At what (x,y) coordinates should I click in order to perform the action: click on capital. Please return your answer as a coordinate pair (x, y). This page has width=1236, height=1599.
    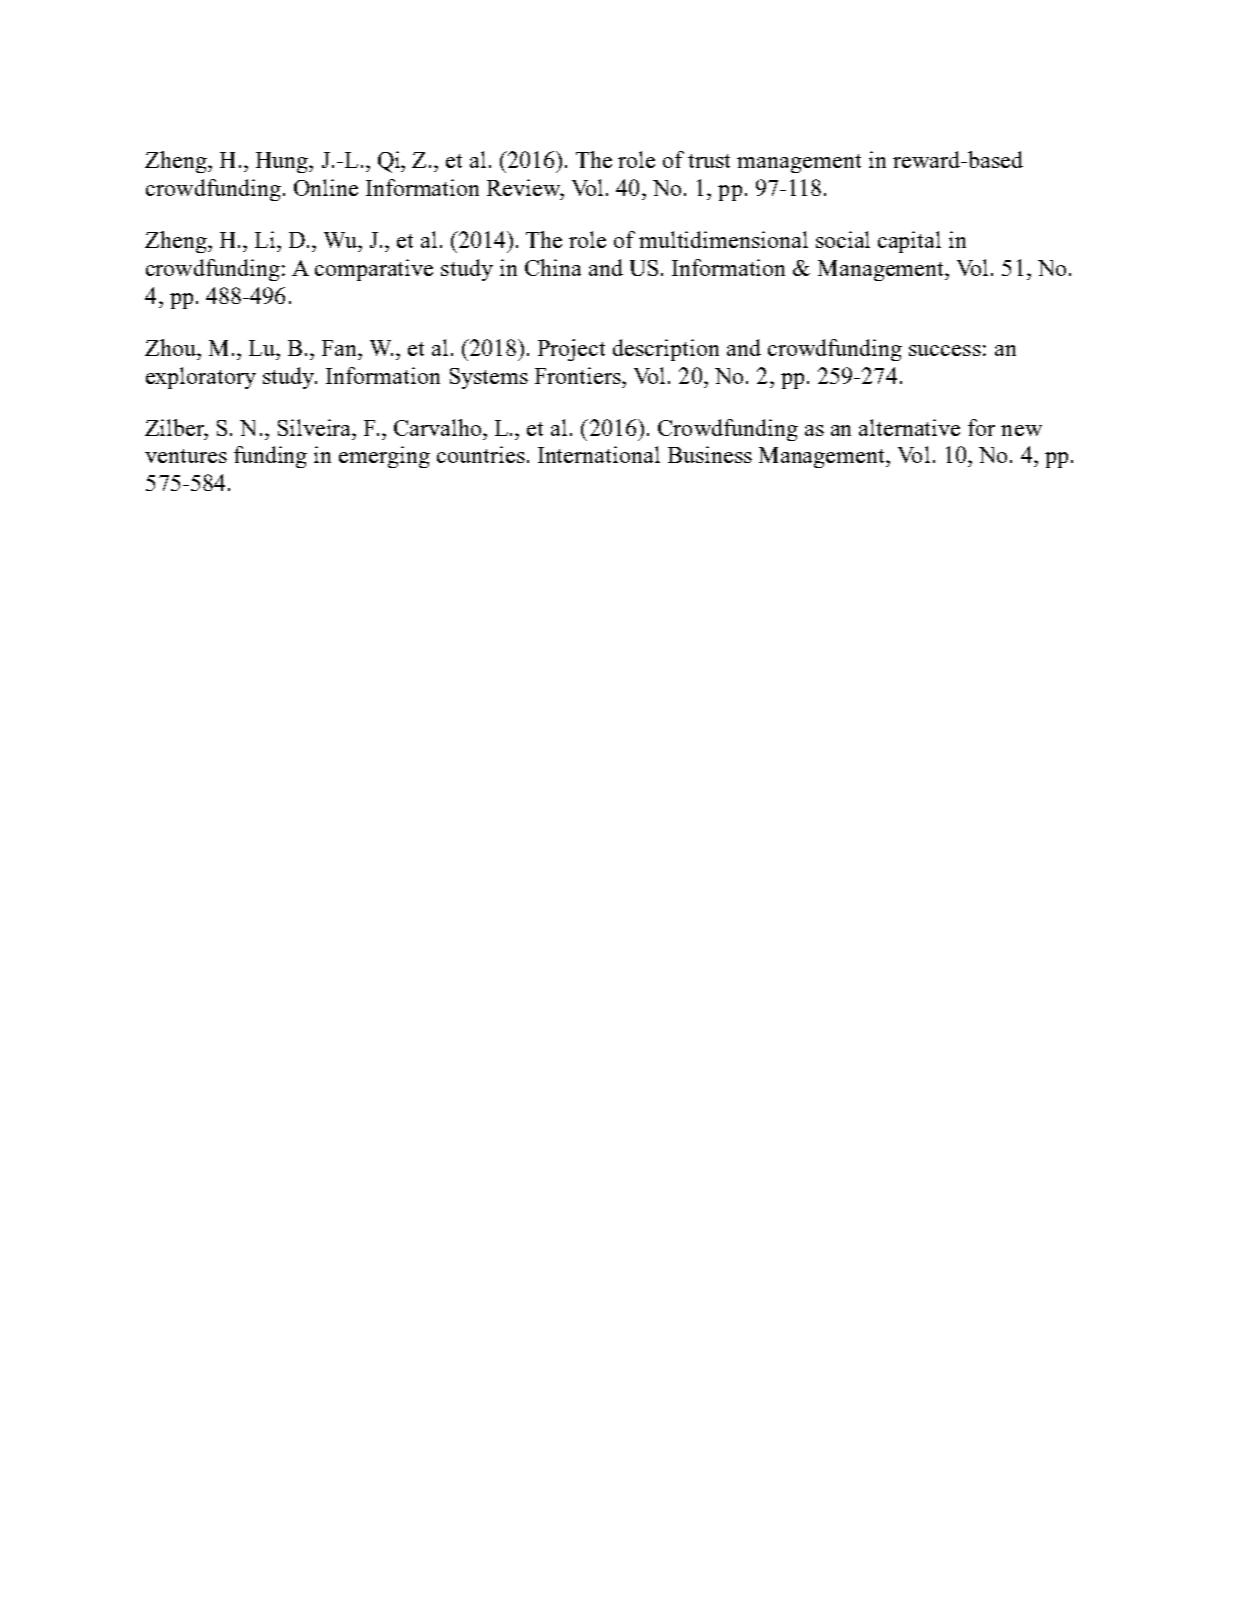
    Looking at the image, I should click on (909, 242).
